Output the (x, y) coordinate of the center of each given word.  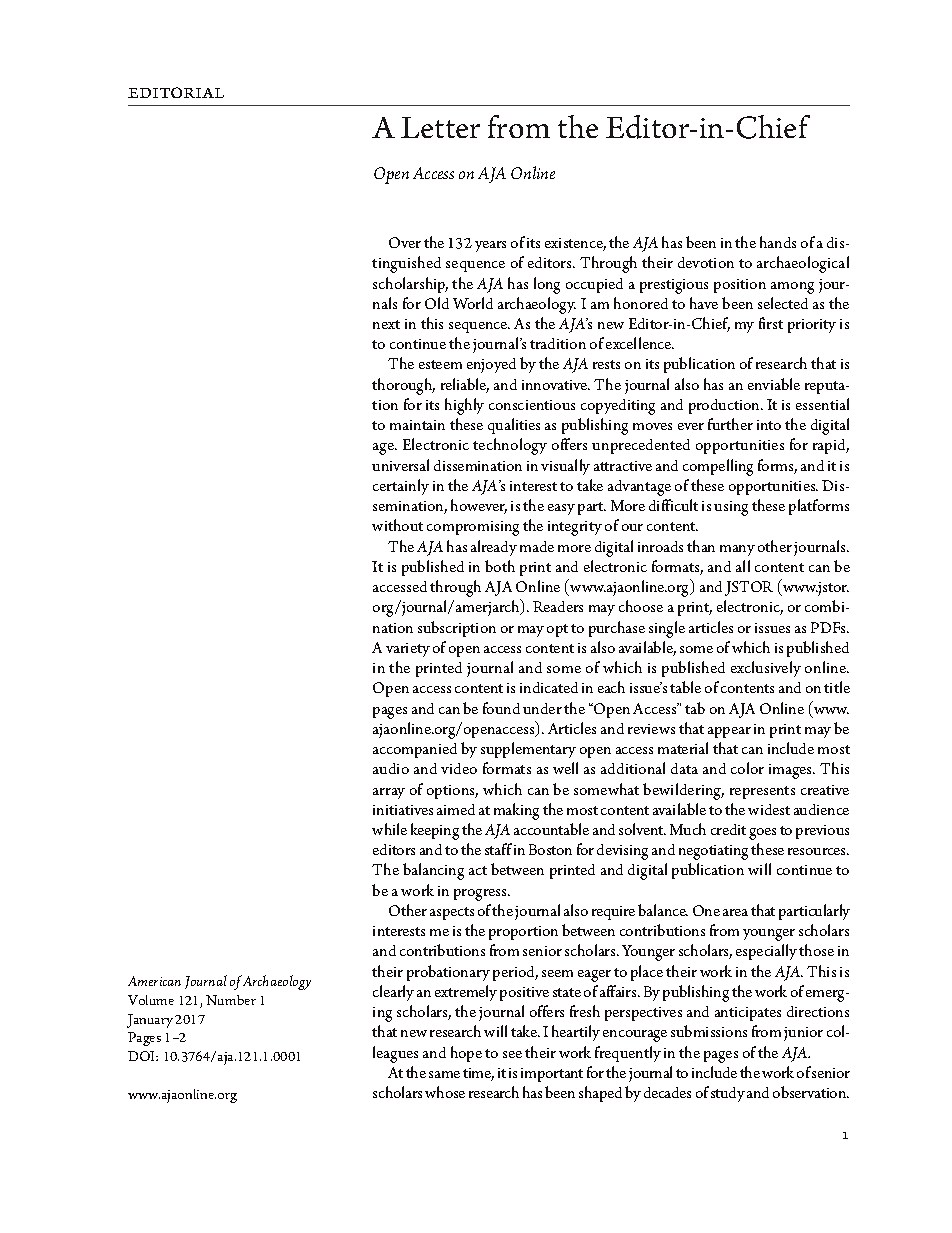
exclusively (766, 669)
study (728, 1094)
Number (231, 1000)
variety (408, 650)
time (478, 1074)
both (500, 566)
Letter (440, 127)
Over (405, 242)
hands (778, 242)
